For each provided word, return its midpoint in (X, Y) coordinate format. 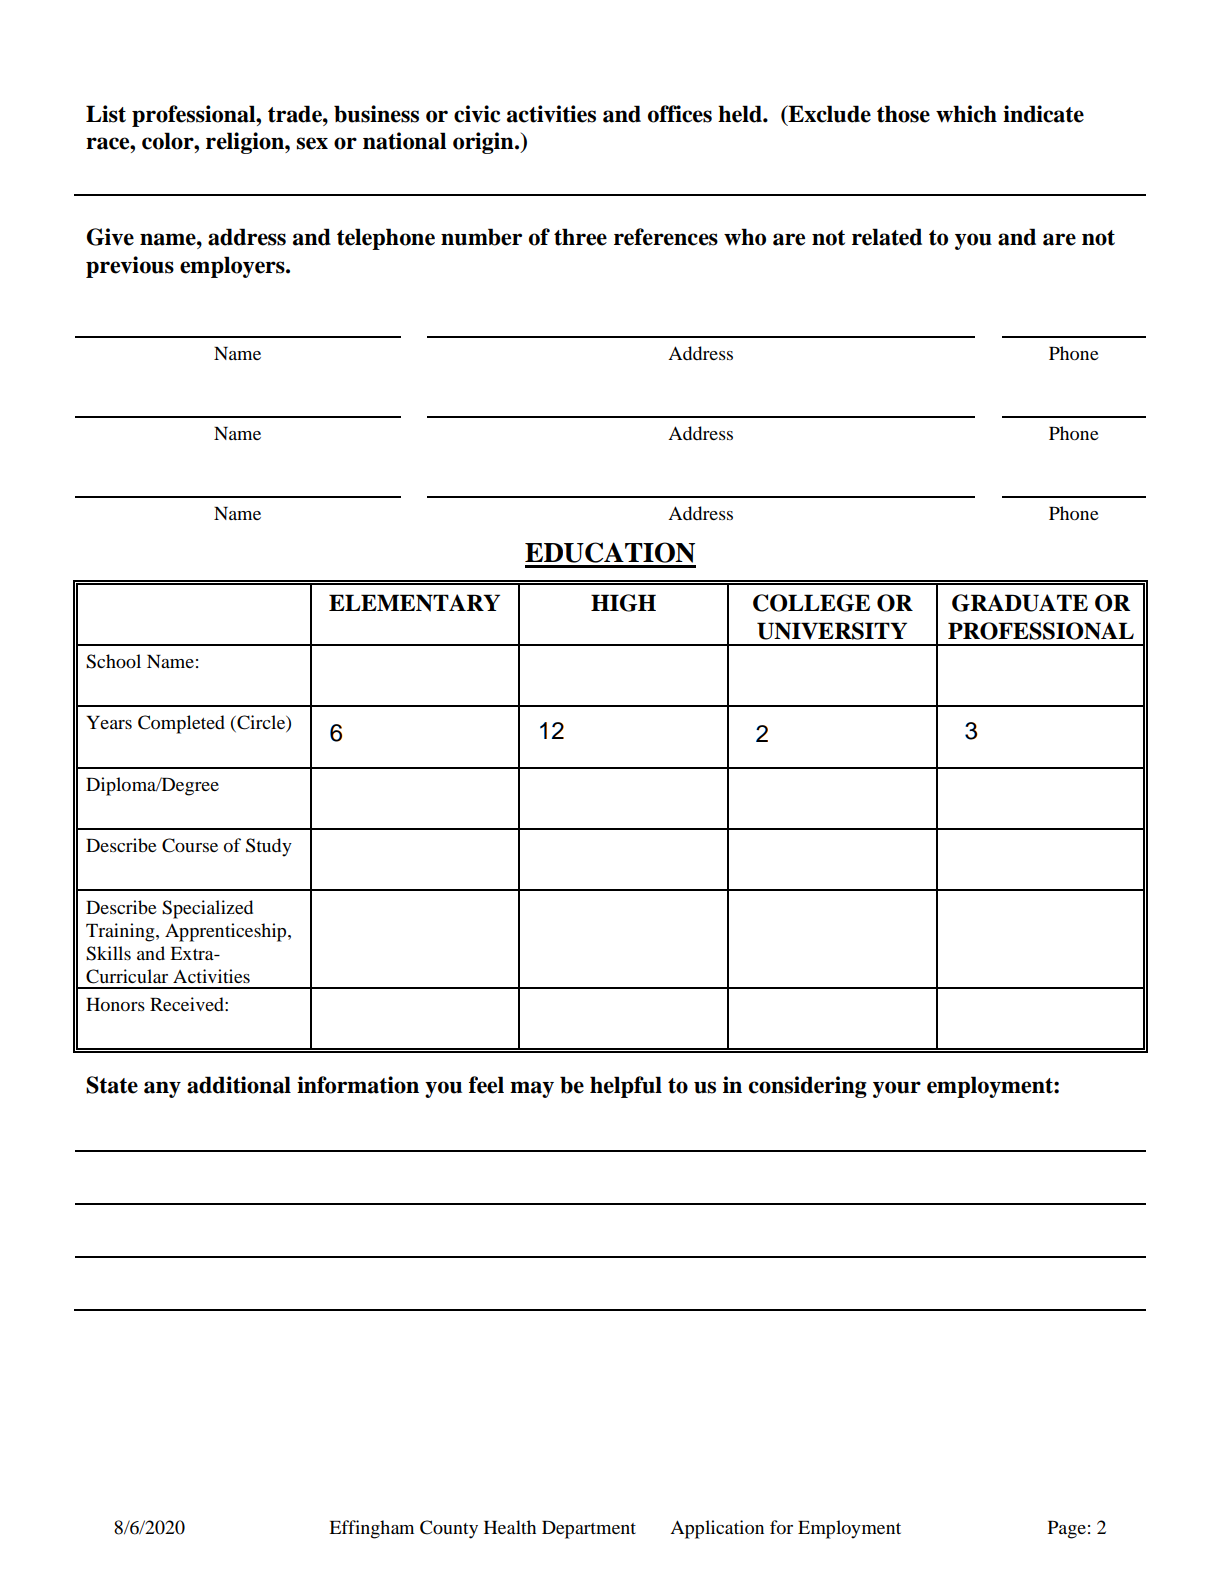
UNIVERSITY (832, 631)
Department (589, 1530)
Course (190, 845)
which (966, 114)
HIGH (623, 603)
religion (246, 143)
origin (484, 143)
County (449, 1529)
